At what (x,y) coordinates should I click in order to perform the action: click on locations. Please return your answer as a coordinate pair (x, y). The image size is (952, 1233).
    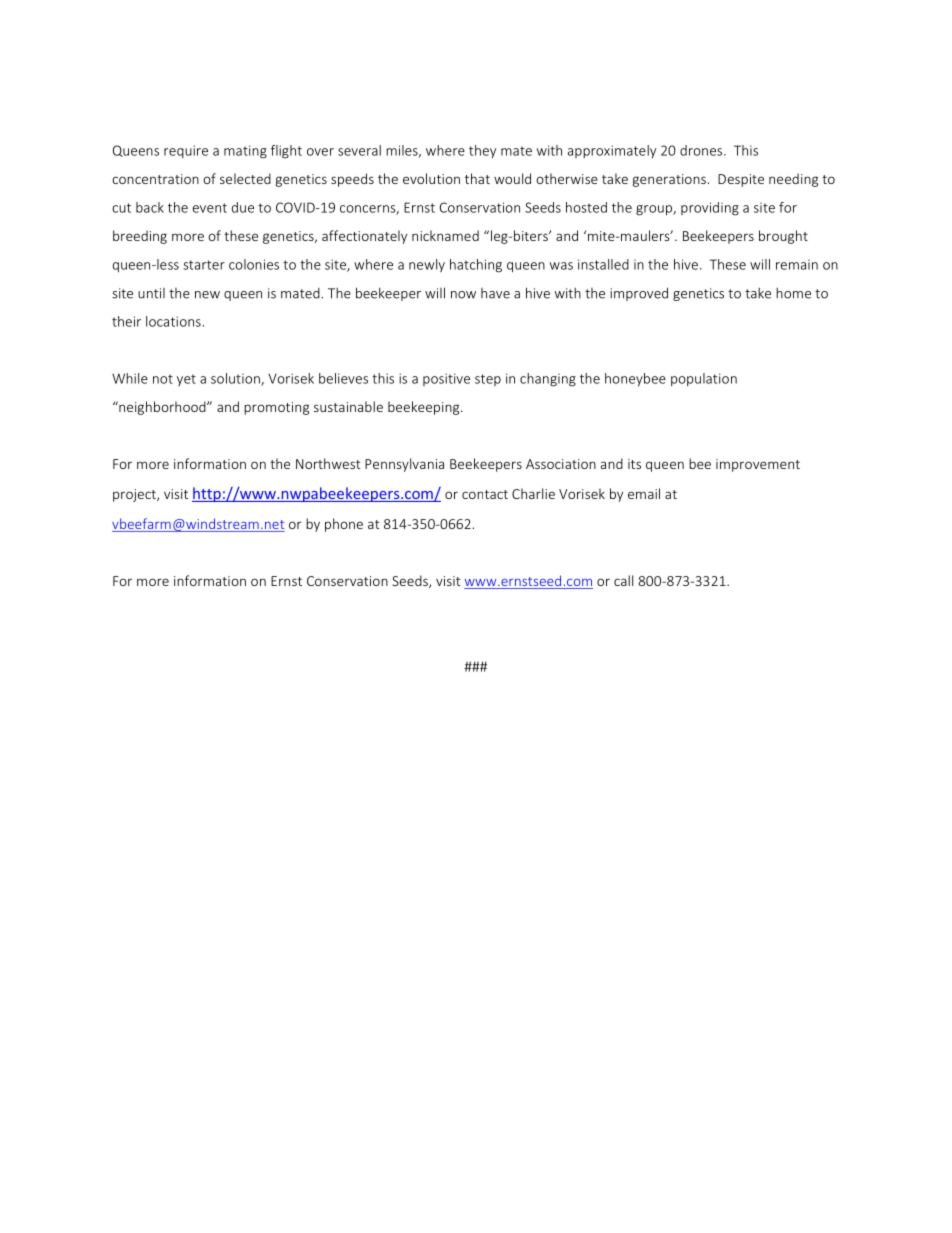
    Looking at the image, I should click on (173, 321).
